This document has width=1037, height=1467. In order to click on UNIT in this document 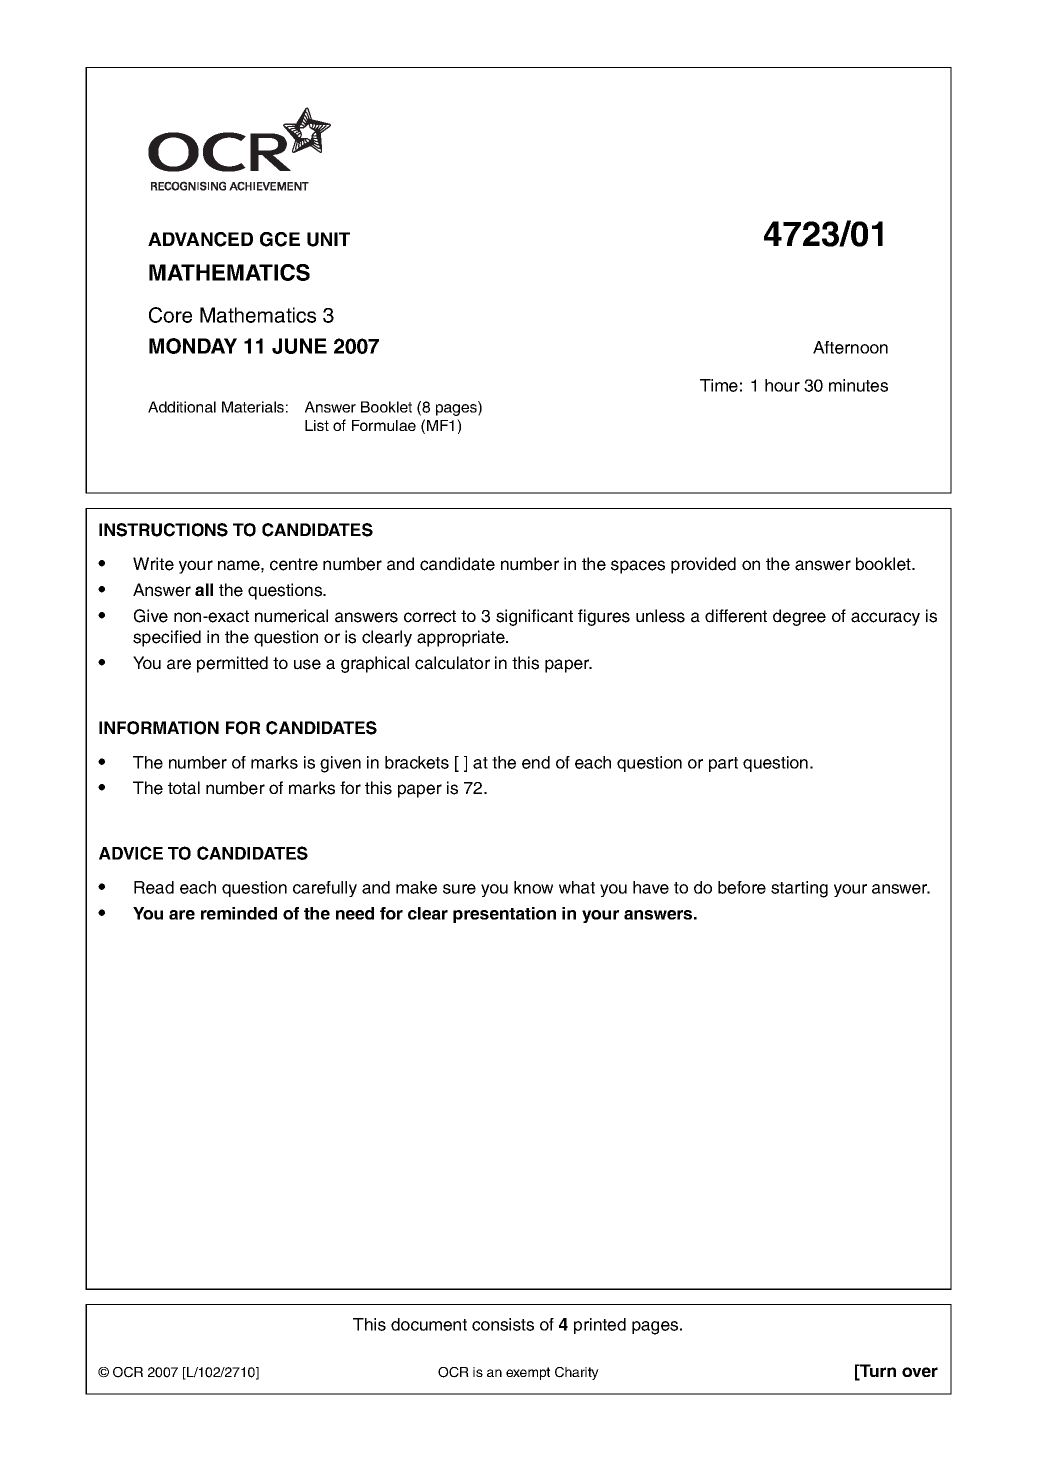, I will do `click(328, 239)`.
